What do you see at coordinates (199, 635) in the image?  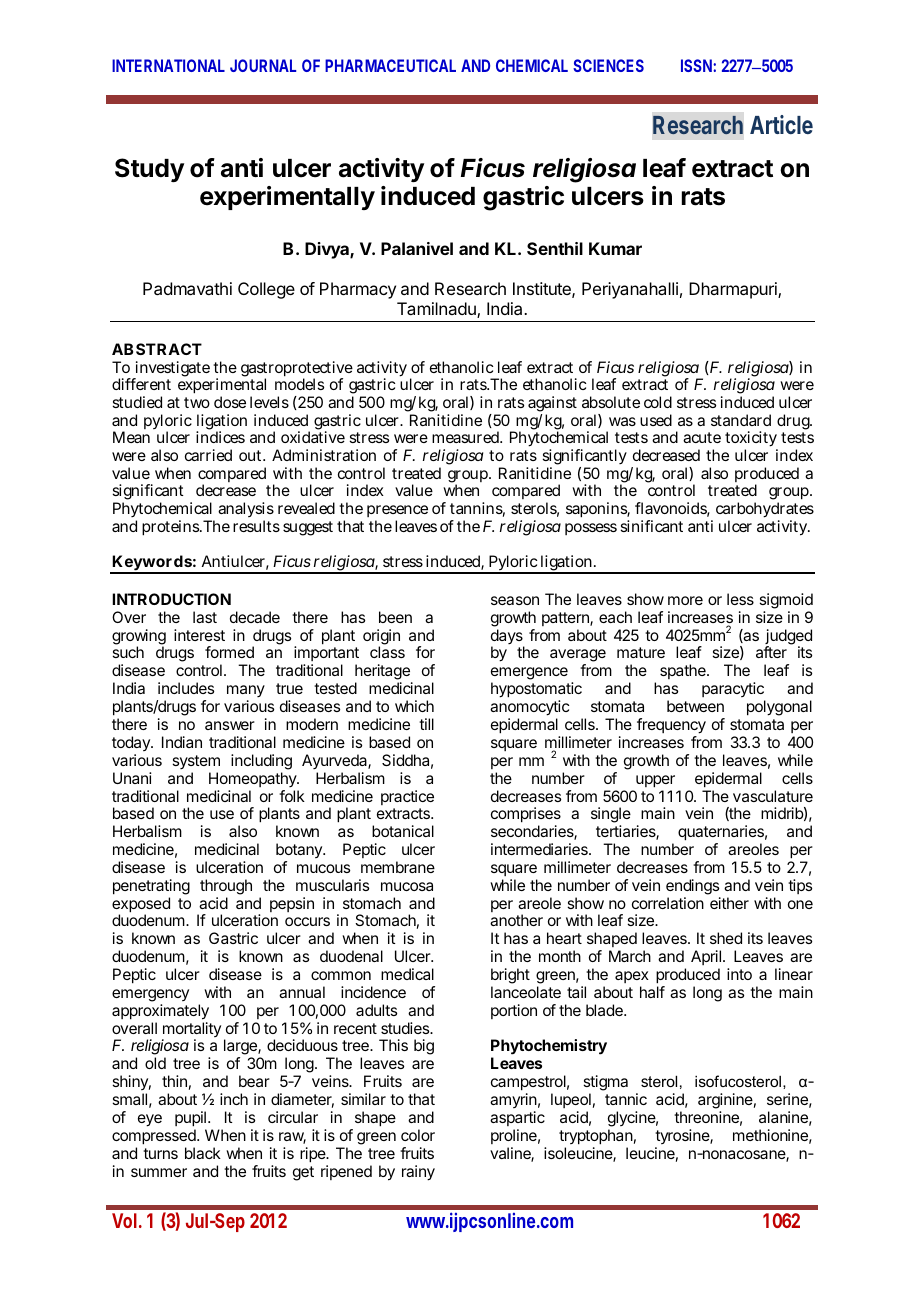 I see `interest` at bounding box center [199, 635].
